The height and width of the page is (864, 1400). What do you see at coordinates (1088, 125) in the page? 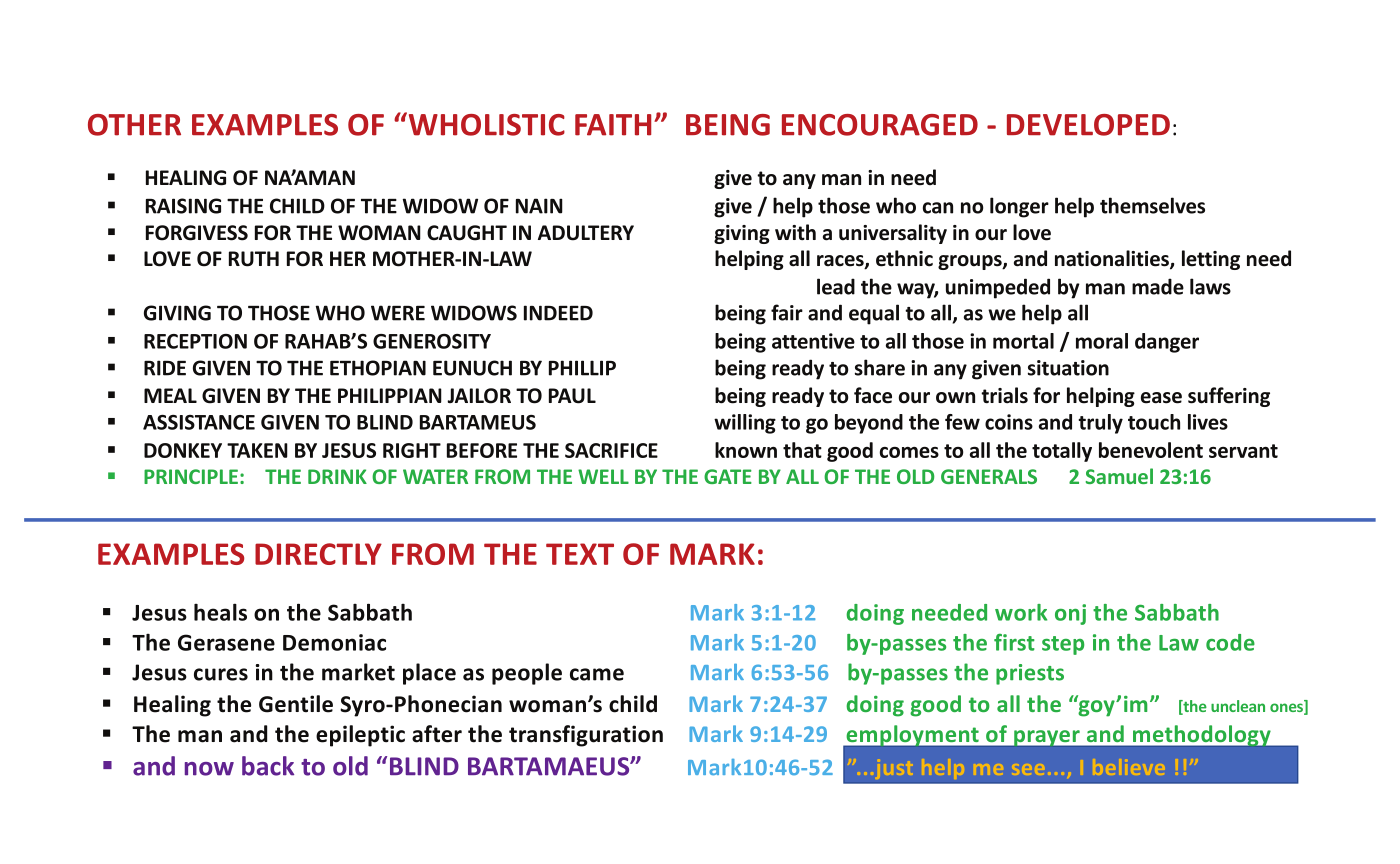
I see `DEVELOPED` at bounding box center [1088, 125].
